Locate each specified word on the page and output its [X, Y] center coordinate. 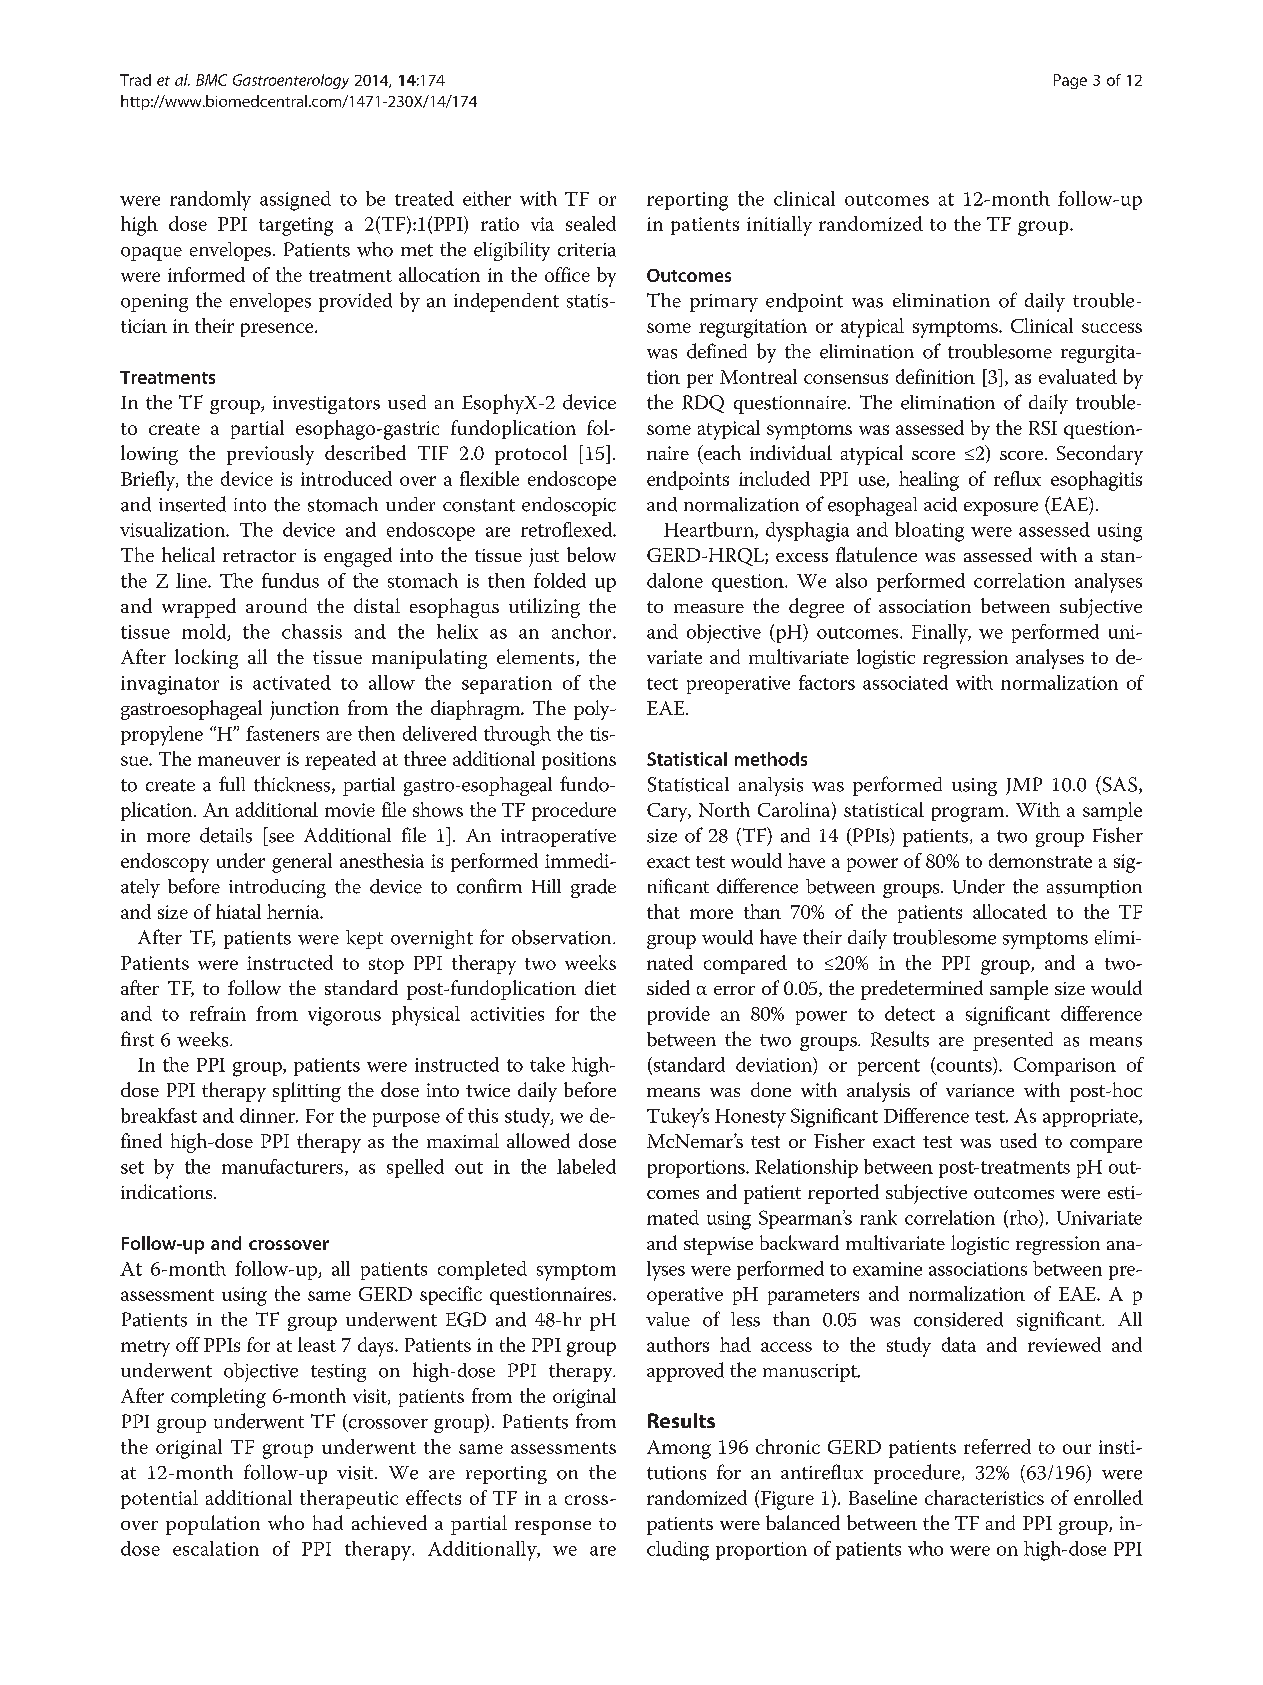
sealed [591, 223]
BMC [211, 80]
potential [159, 1499]
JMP [1024, 786]
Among [679, 1449]
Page [1070, 81]
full [232, 783]
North [724, 809]
